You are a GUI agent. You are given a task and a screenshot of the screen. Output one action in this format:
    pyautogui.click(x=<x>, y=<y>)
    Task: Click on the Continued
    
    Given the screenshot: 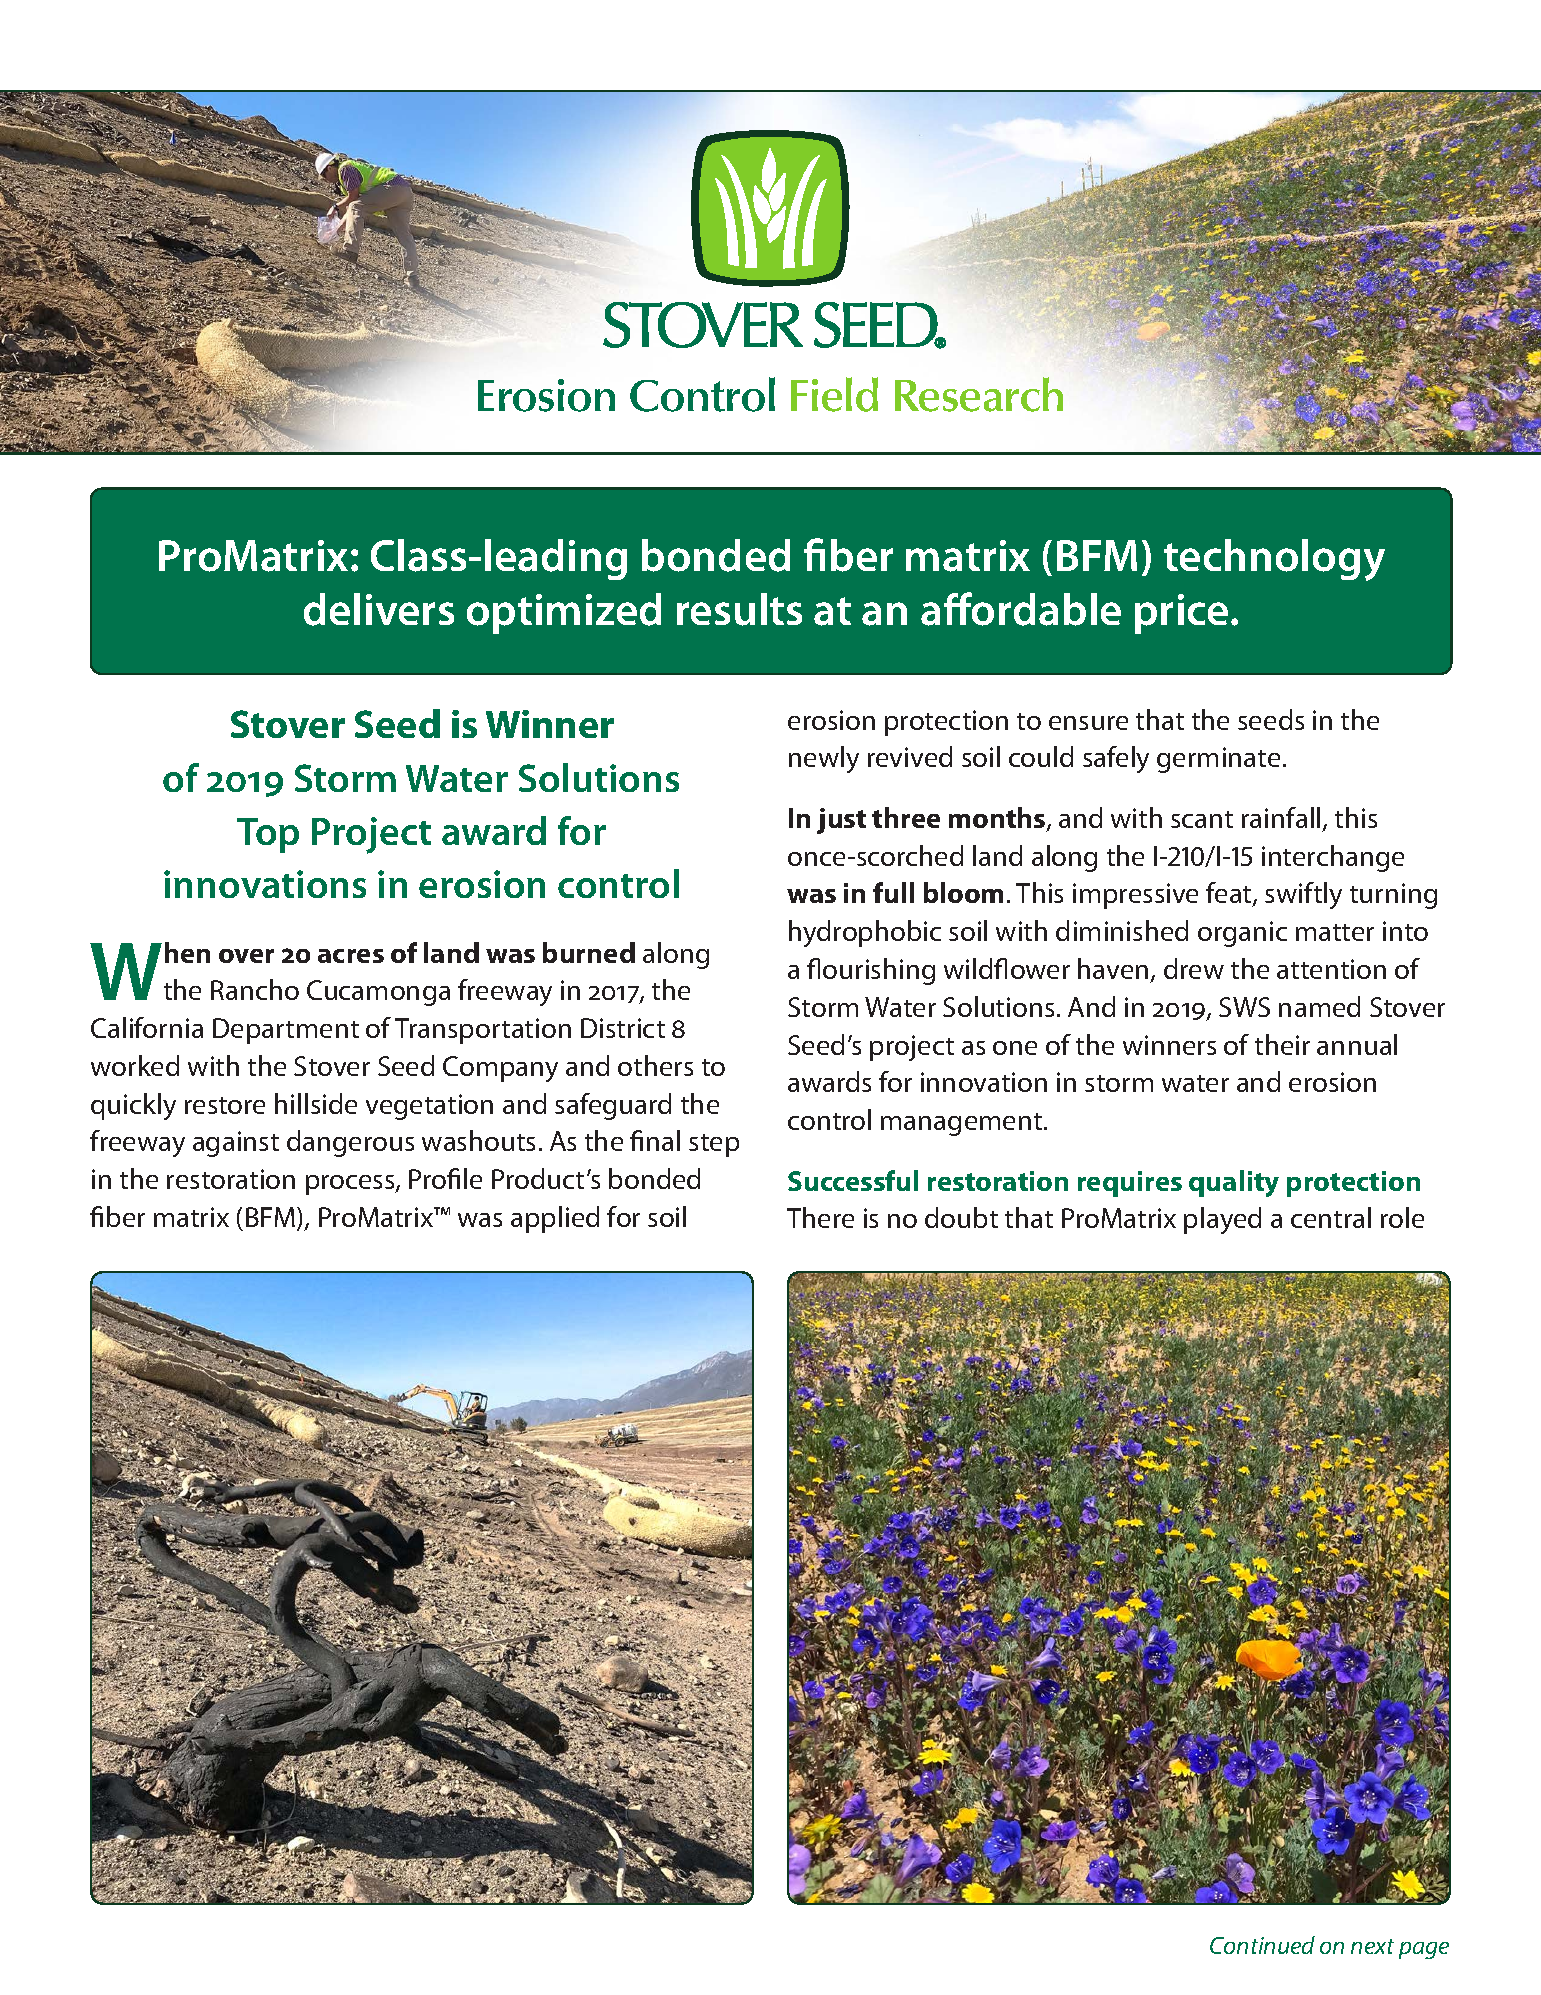 What is the action you would take?
    pyautogui.click(x=1262, y=1945)
